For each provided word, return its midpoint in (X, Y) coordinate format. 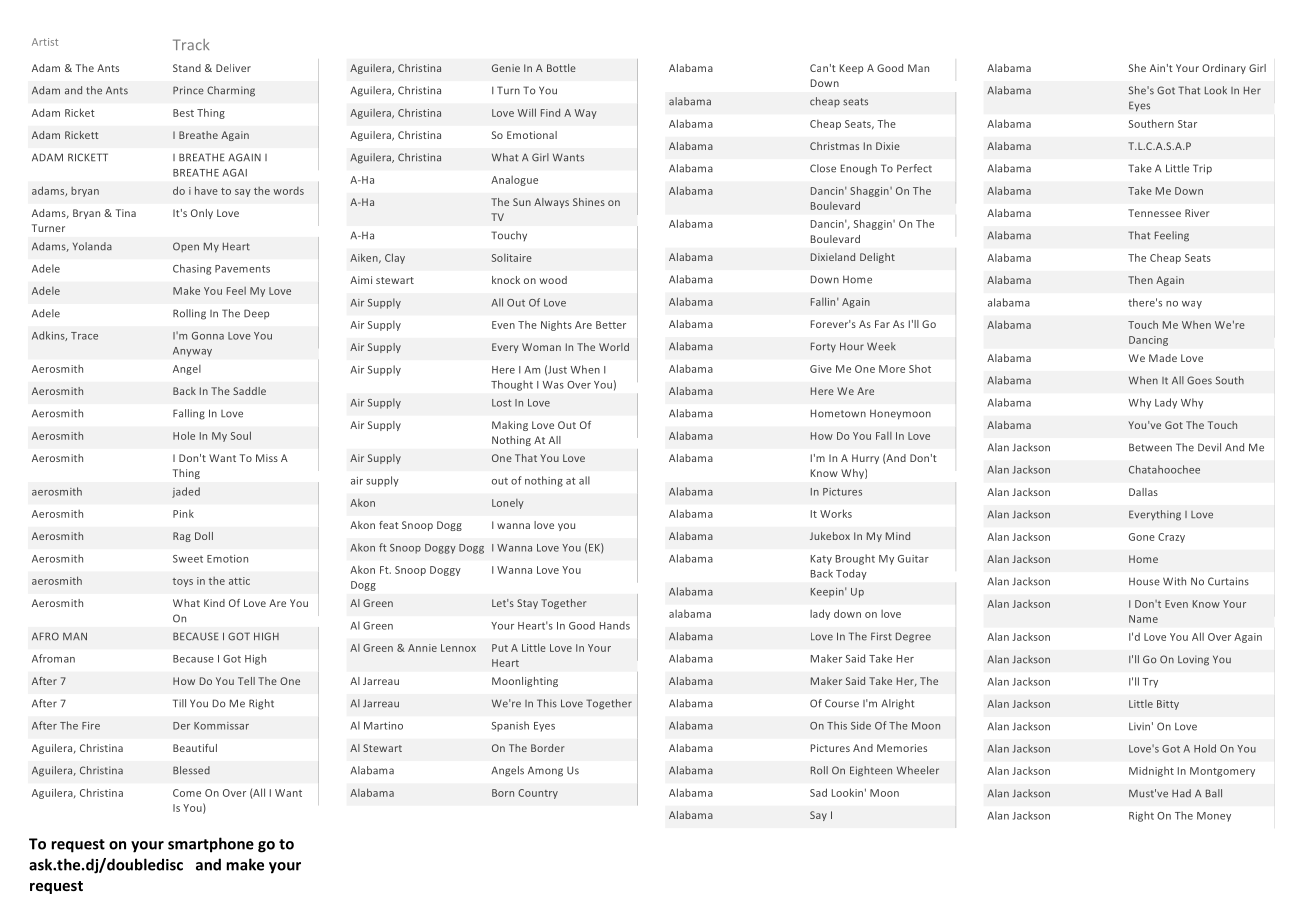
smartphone (211, 845)
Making (510, 426)
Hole (184, 435)
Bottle (561, 68)
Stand (187, 68)
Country (538, 794)
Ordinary (1224, 69)
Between (1150, 447)
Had (1181, 793)
